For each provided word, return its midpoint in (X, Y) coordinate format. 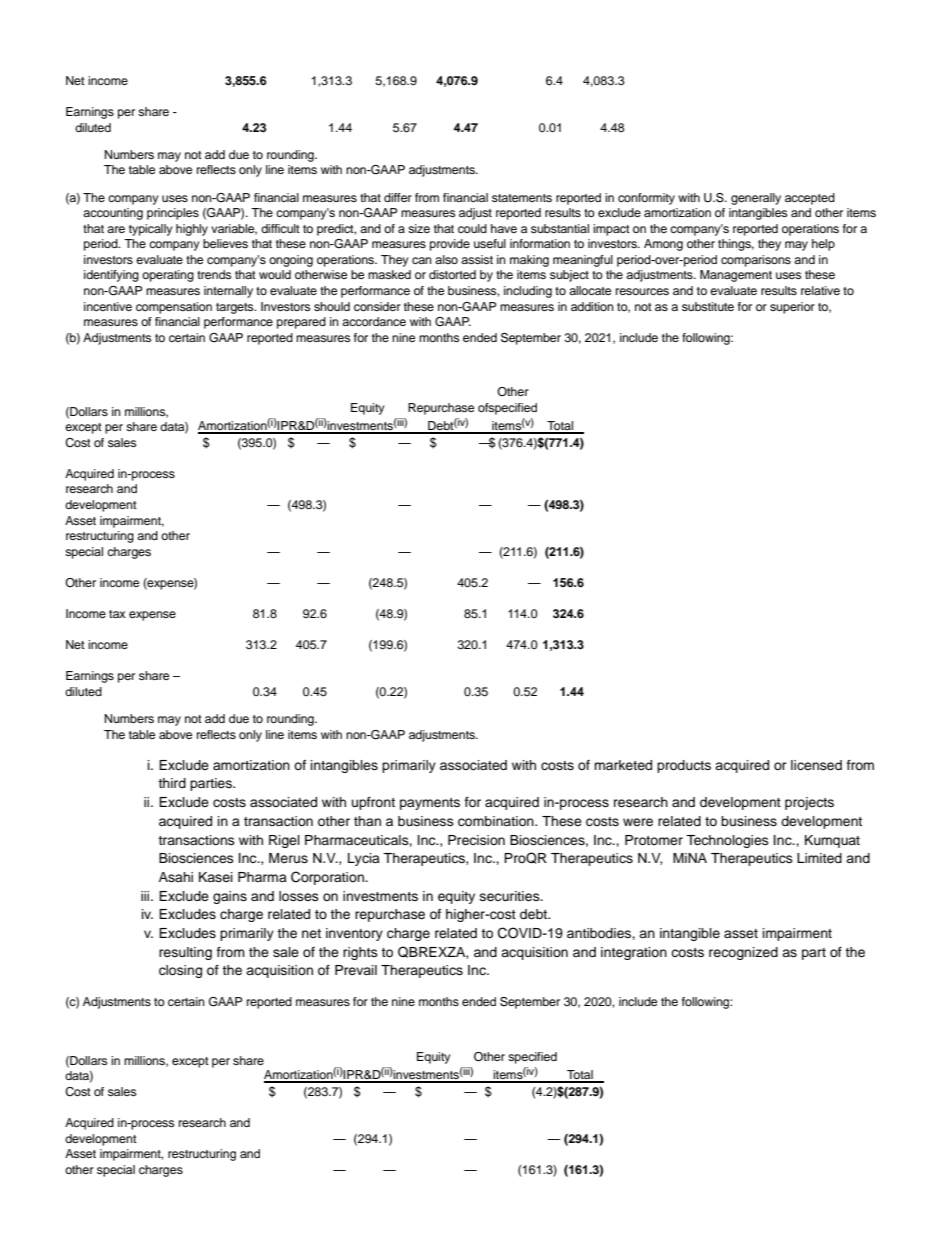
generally (756, 199)
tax (117, 614)
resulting (185, 953)
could (472, 228)
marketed (623, 765)
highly (192, 230)
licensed (816, 765)
